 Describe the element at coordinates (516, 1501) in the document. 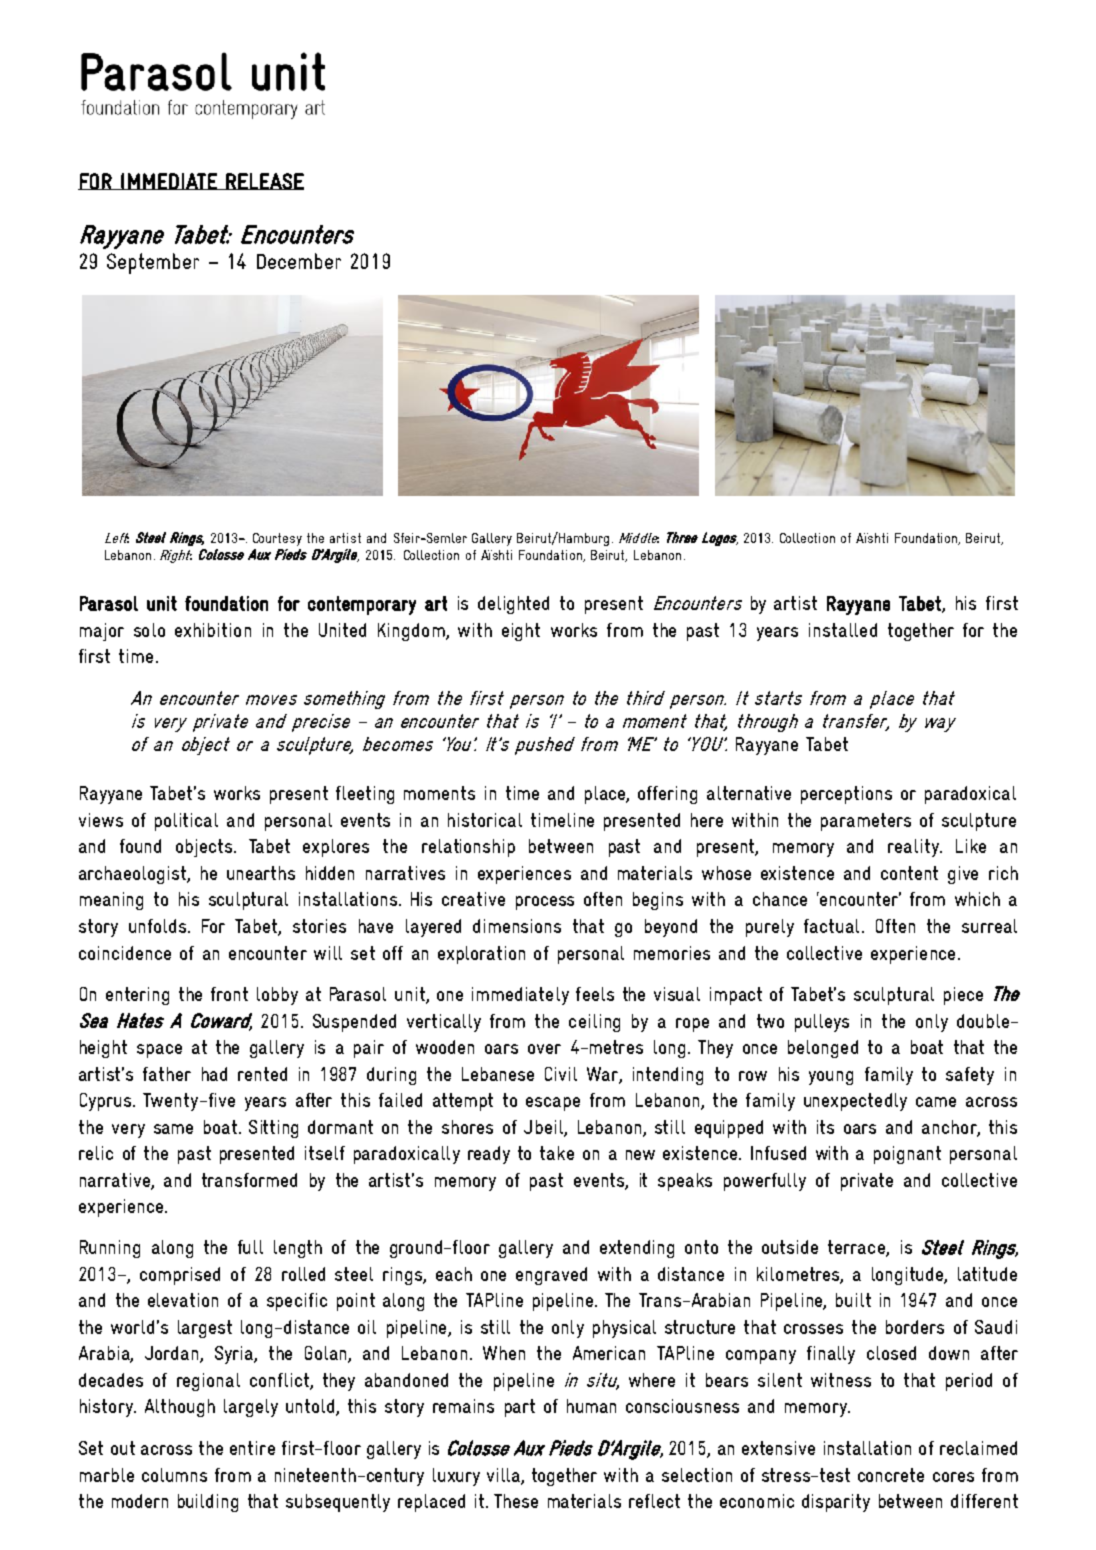

I see `These` at that location.
